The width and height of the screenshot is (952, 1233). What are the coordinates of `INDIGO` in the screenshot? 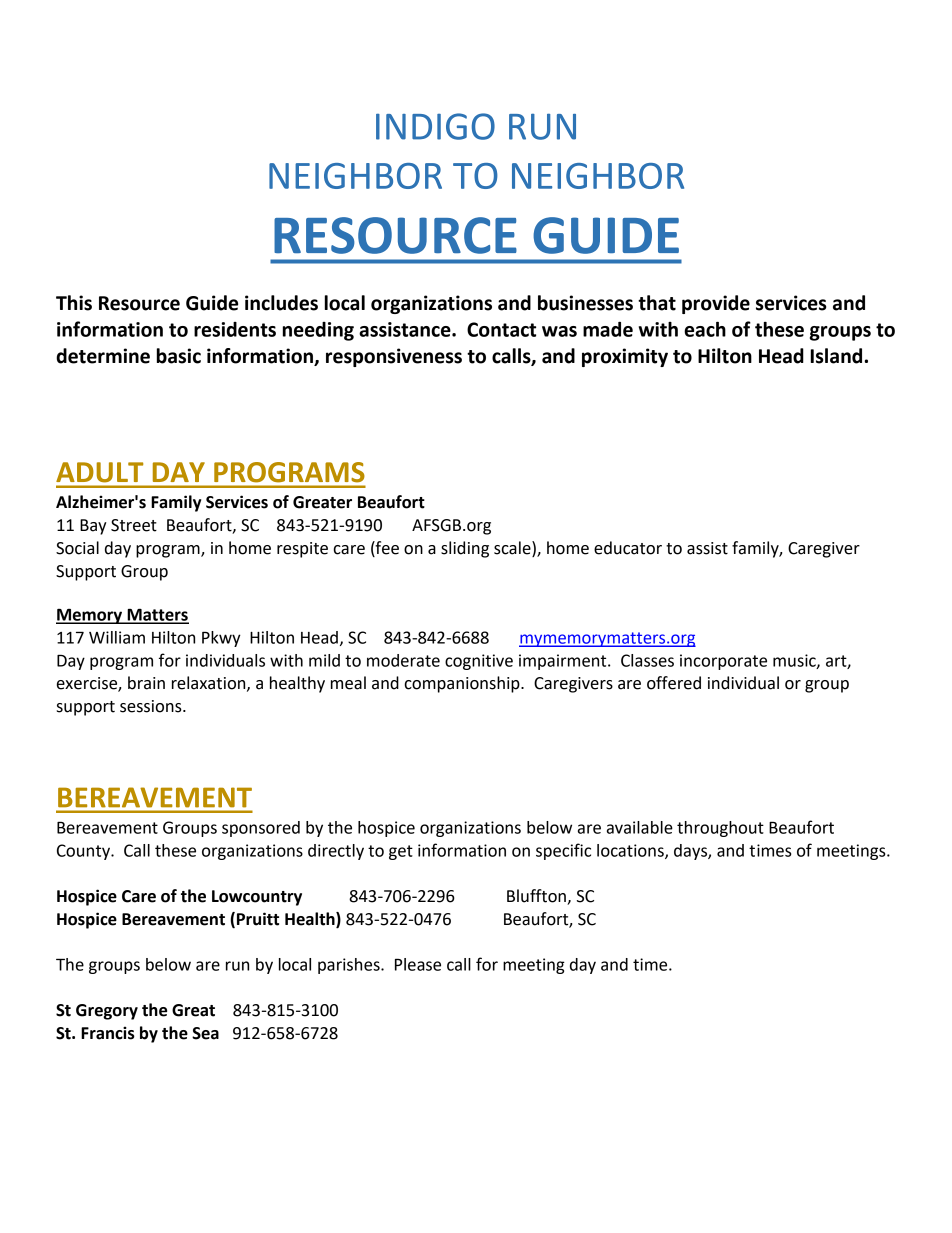 It's located at (435, 126).
